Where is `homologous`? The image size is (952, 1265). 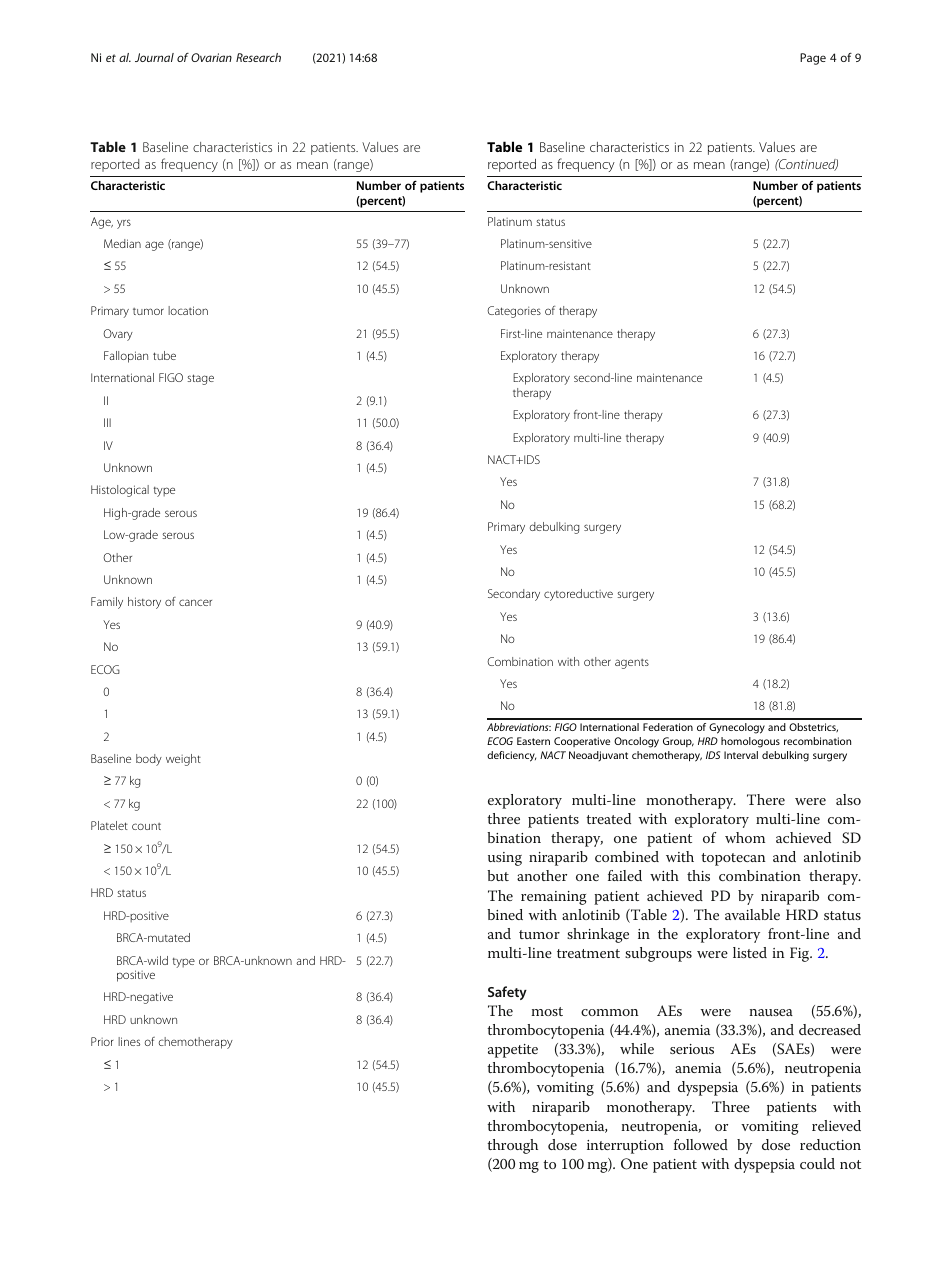 homologous is located at coordinates (750, 742).
